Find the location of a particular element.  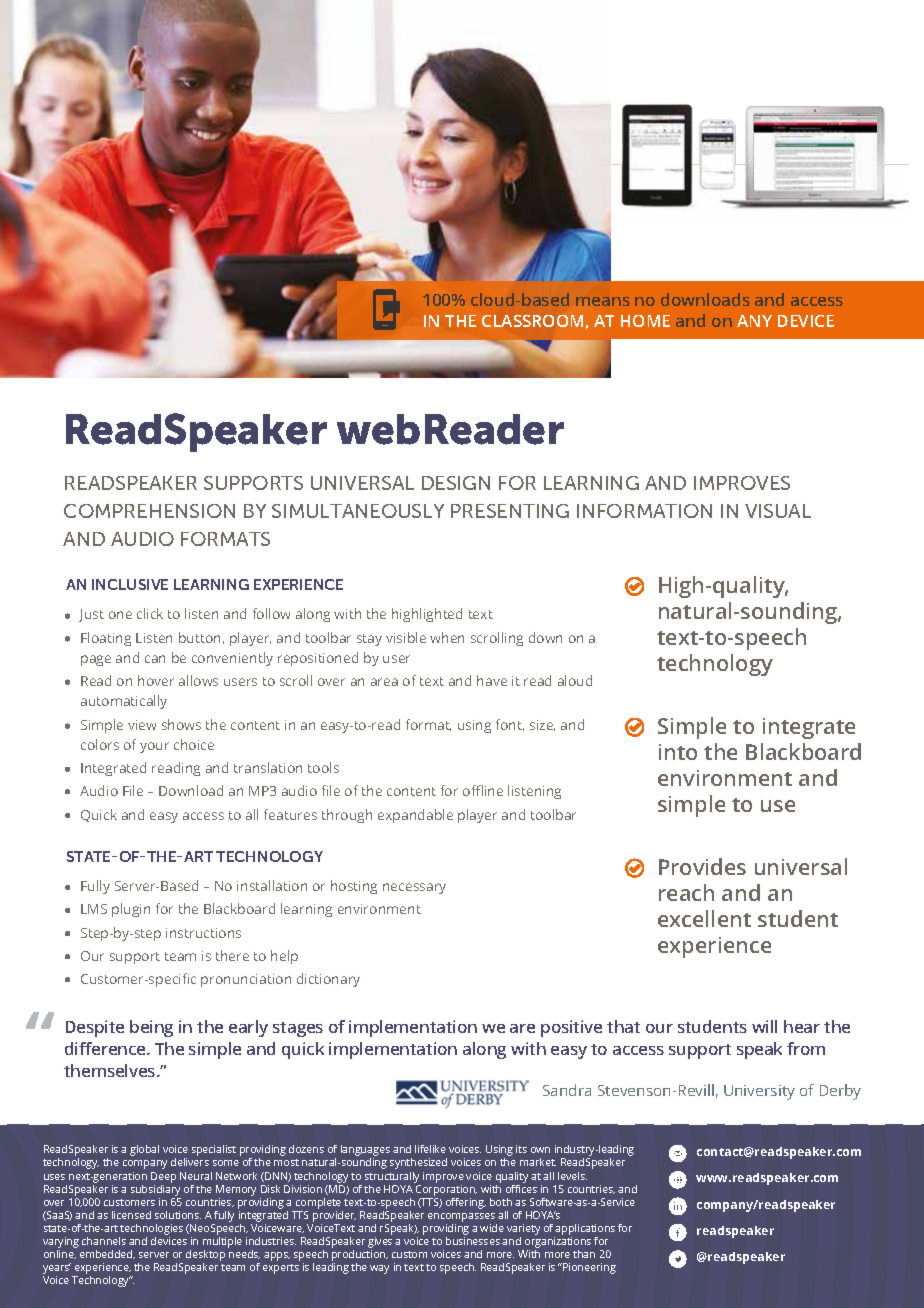

COMPREHENSION is located at coordinates (149, 511).
